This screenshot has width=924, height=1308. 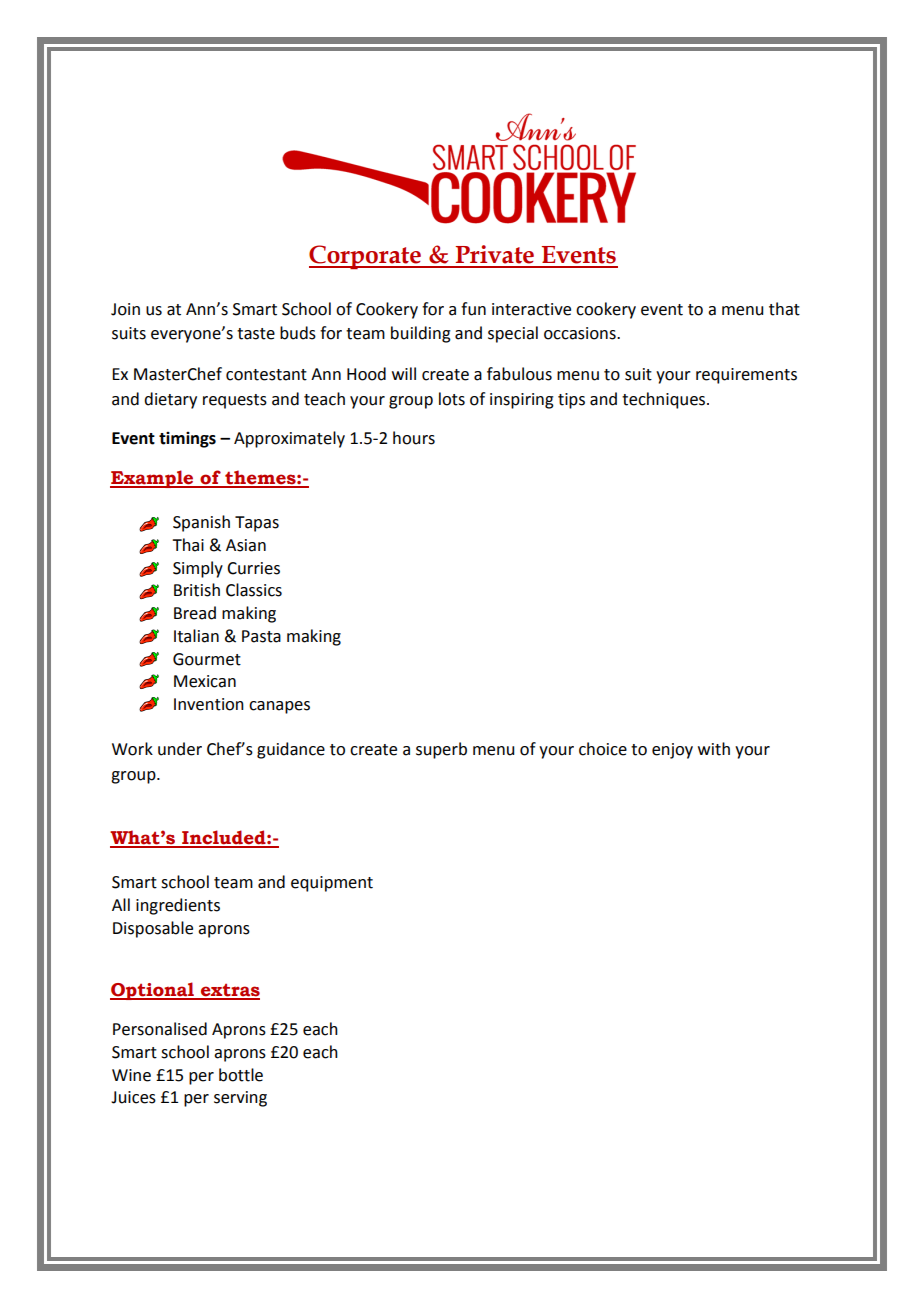 What do you see at coordinates (240, 1099) in the screenshot?
I see `serving` at bounding box center [240, 1099].
